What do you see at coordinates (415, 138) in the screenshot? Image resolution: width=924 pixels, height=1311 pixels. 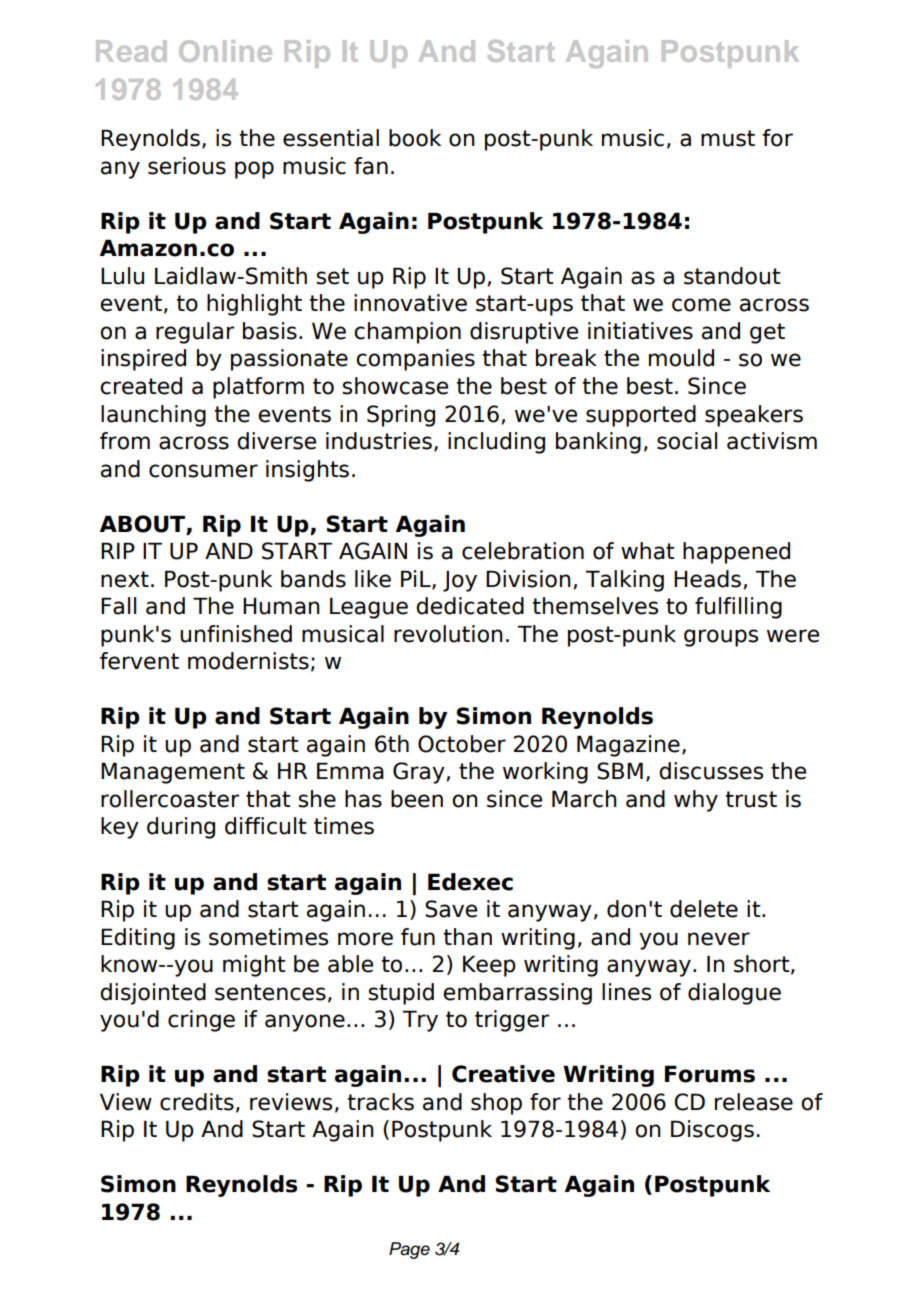 I see `book` at bounding box center [415, 138].
